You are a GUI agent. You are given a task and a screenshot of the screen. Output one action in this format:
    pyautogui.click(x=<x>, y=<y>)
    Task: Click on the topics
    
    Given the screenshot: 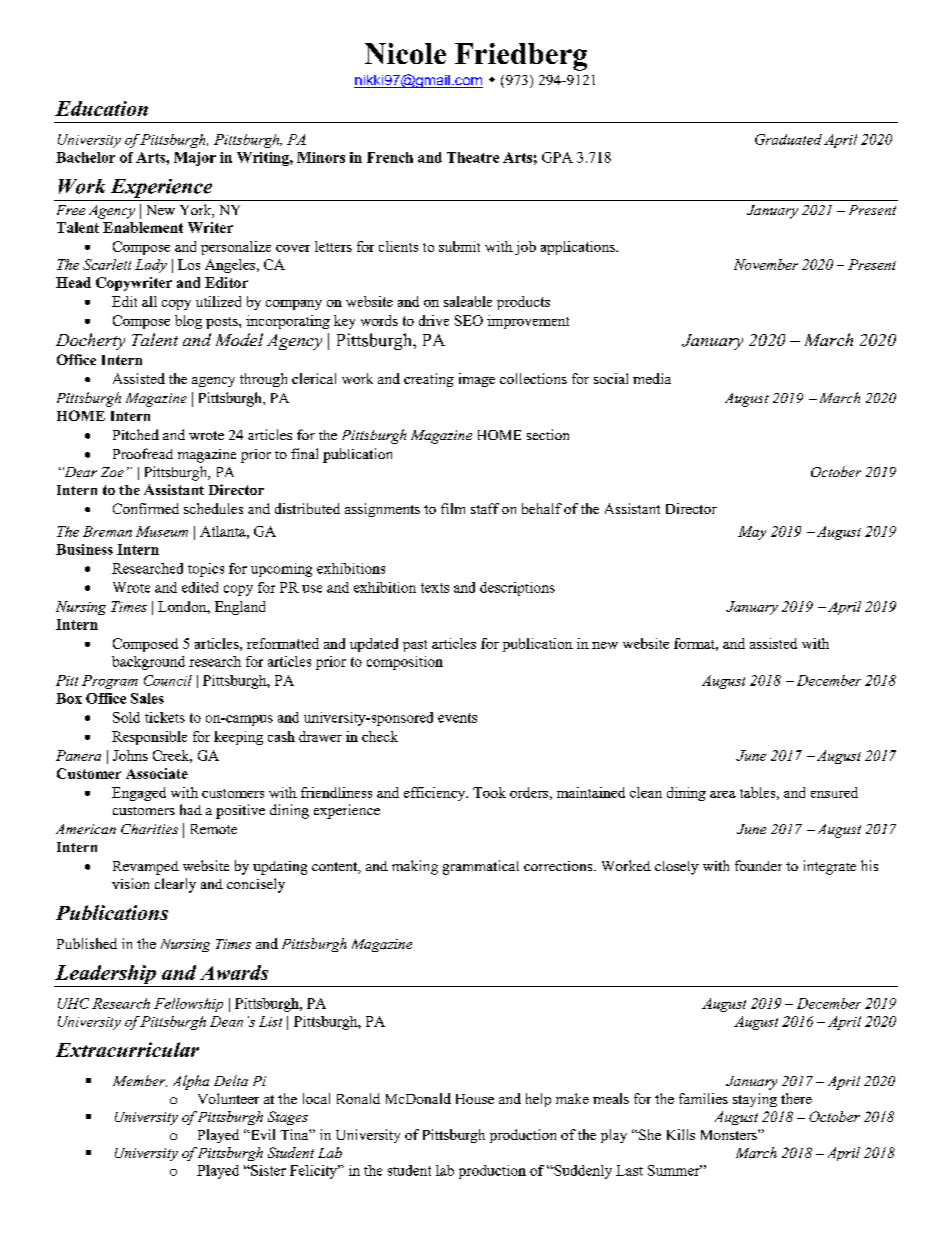 What is the action you would take?
    pyautogui.click(x=206, y=570)
